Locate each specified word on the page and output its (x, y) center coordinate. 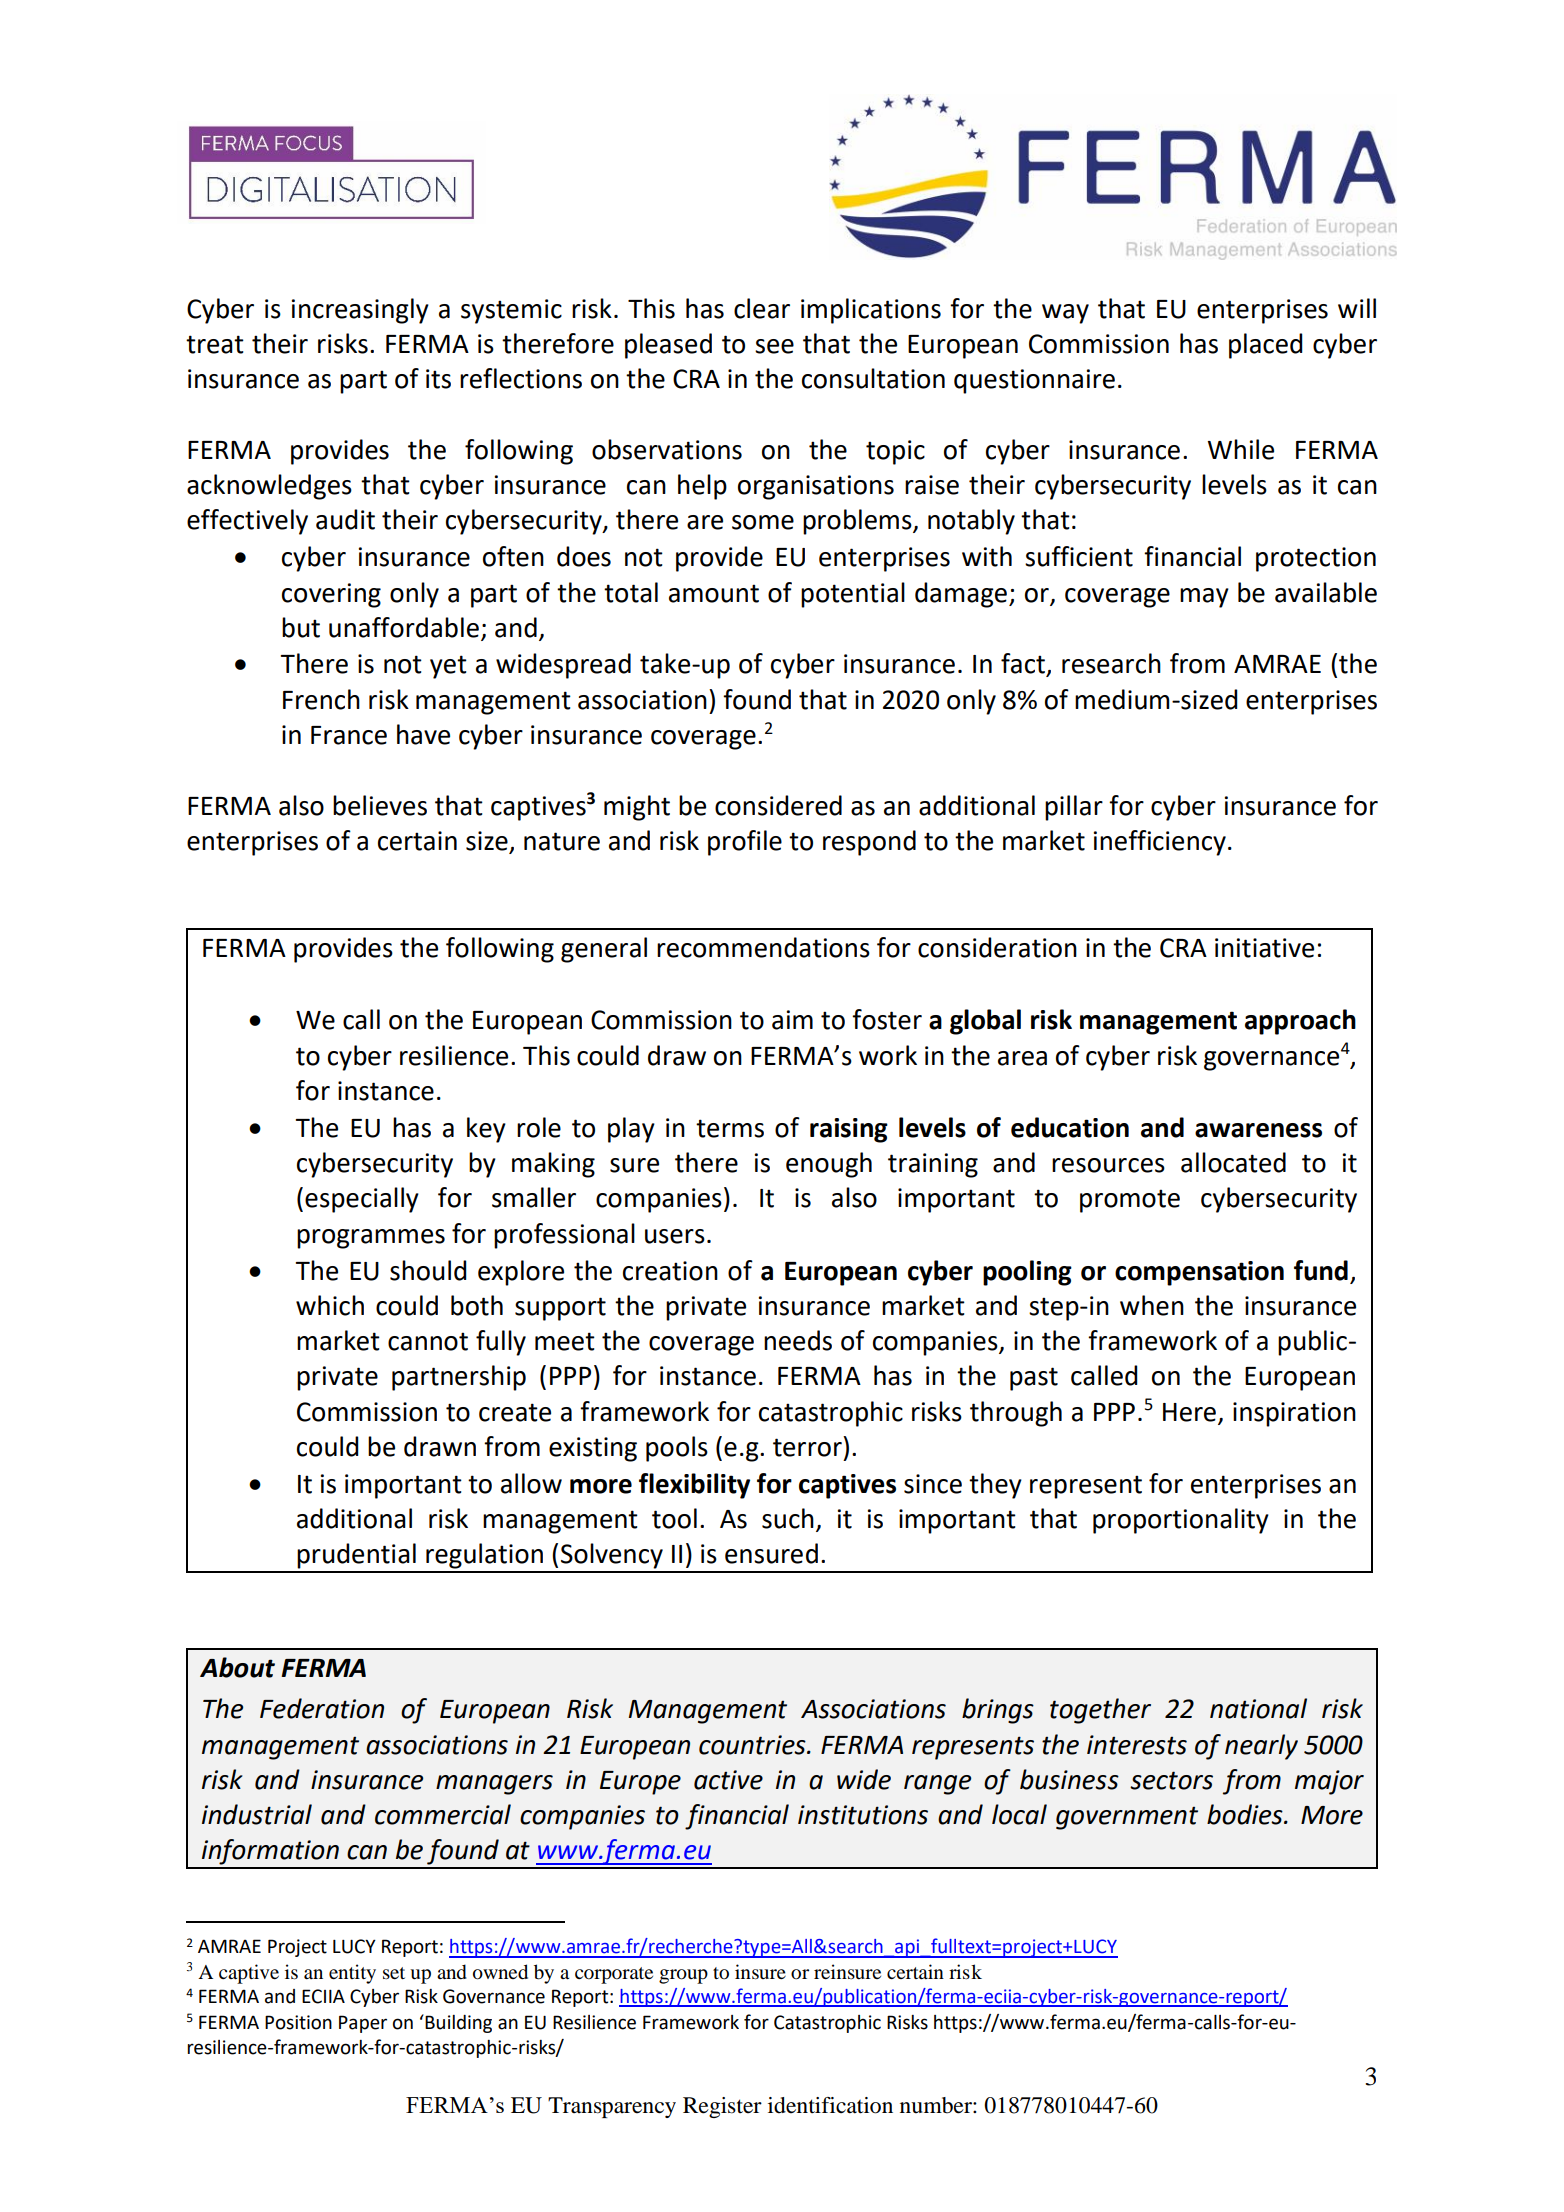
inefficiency (1160, 843)
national (1258, 1708)
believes (380, 805)
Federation (322, 1708)
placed (1266, 346)
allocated (1233, 1162)
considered (778, 805)
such (788, 1518)
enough (829, 1165)
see (774, 346)
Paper (363, 2024)
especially (362, 1200)
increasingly (360, 311)
